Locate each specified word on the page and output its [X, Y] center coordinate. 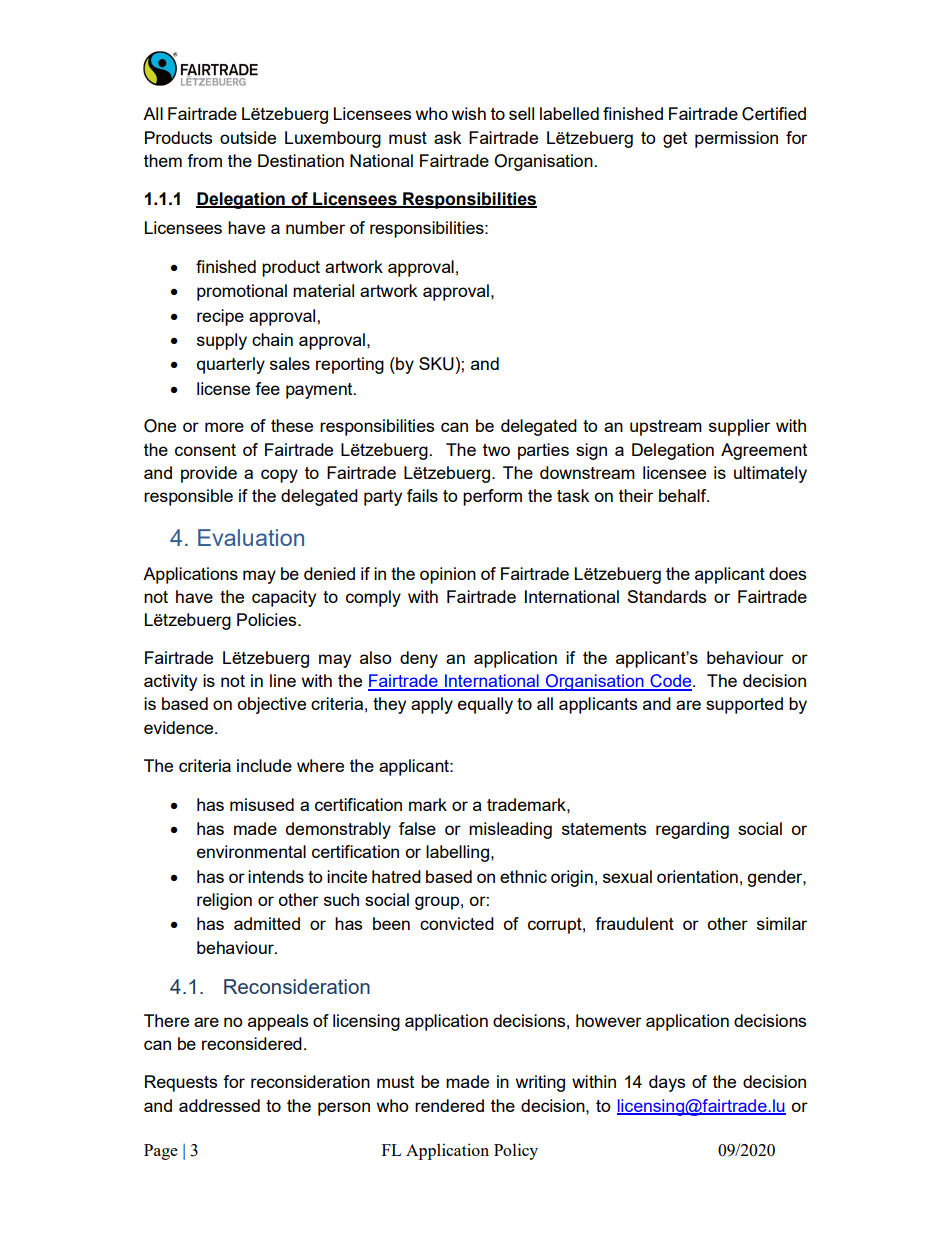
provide [209, 474]
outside [248, 137]
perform [492, 497]
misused [262, 804]
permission [736, 139]
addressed [219, 1105]
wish [469, 113]
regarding [692, 830]
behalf [684, 495]
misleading [510, 830]
